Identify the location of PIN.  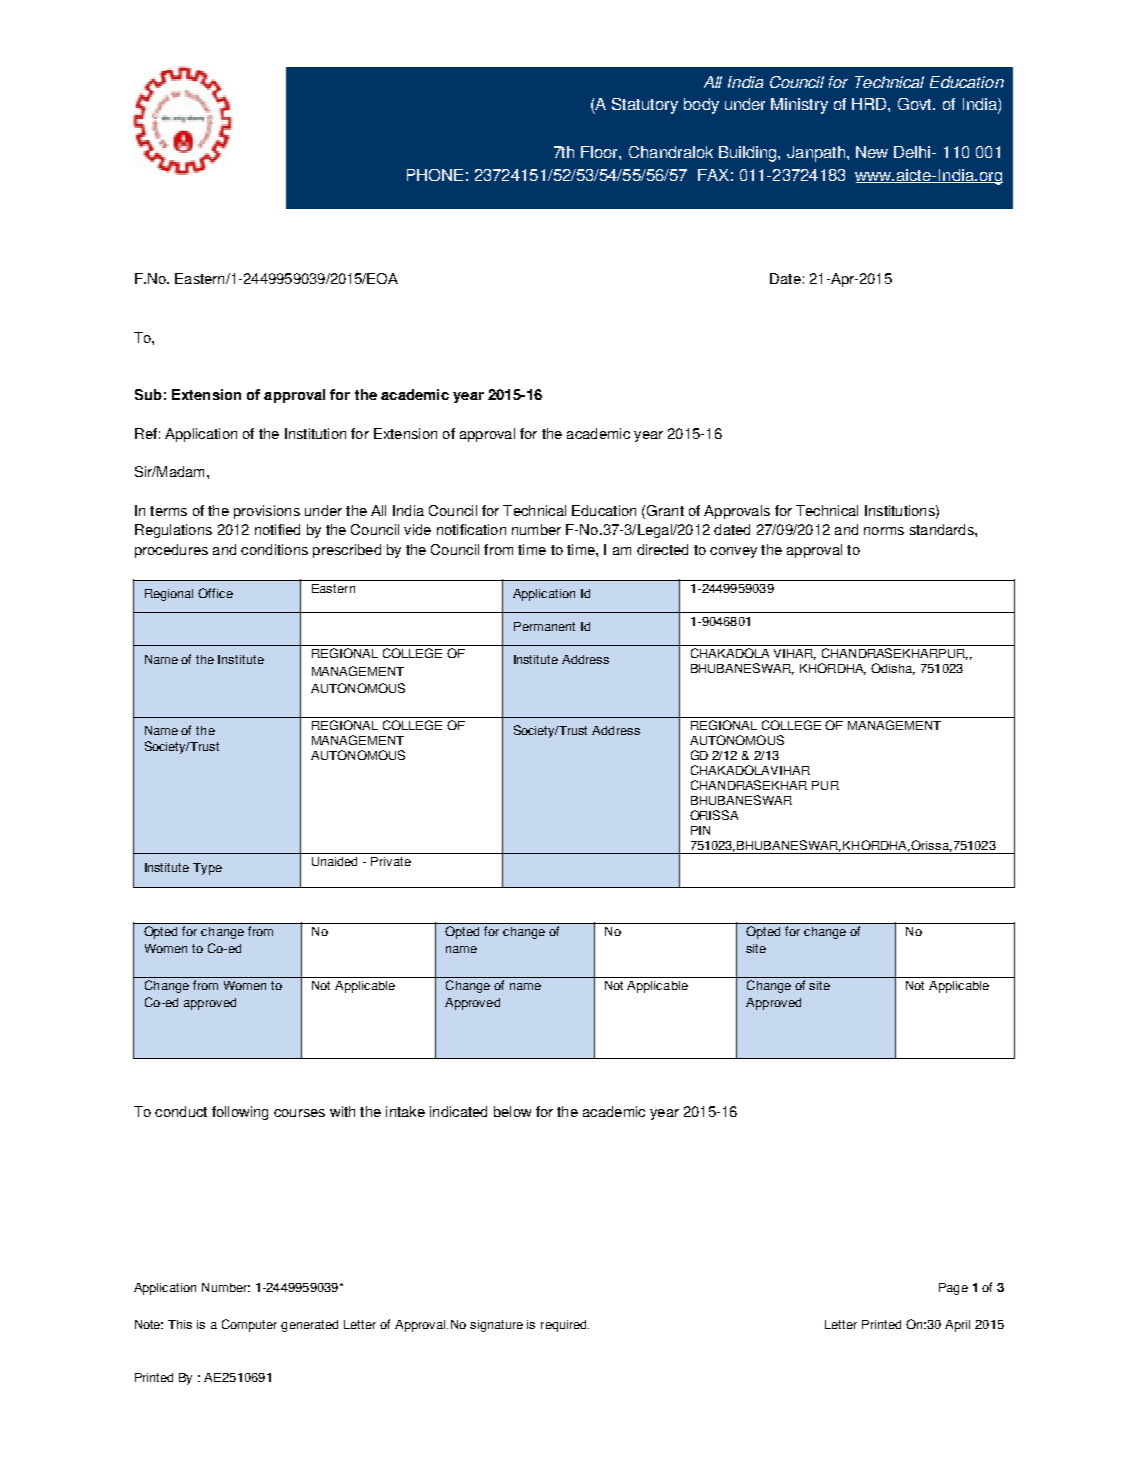
(700, 830).
